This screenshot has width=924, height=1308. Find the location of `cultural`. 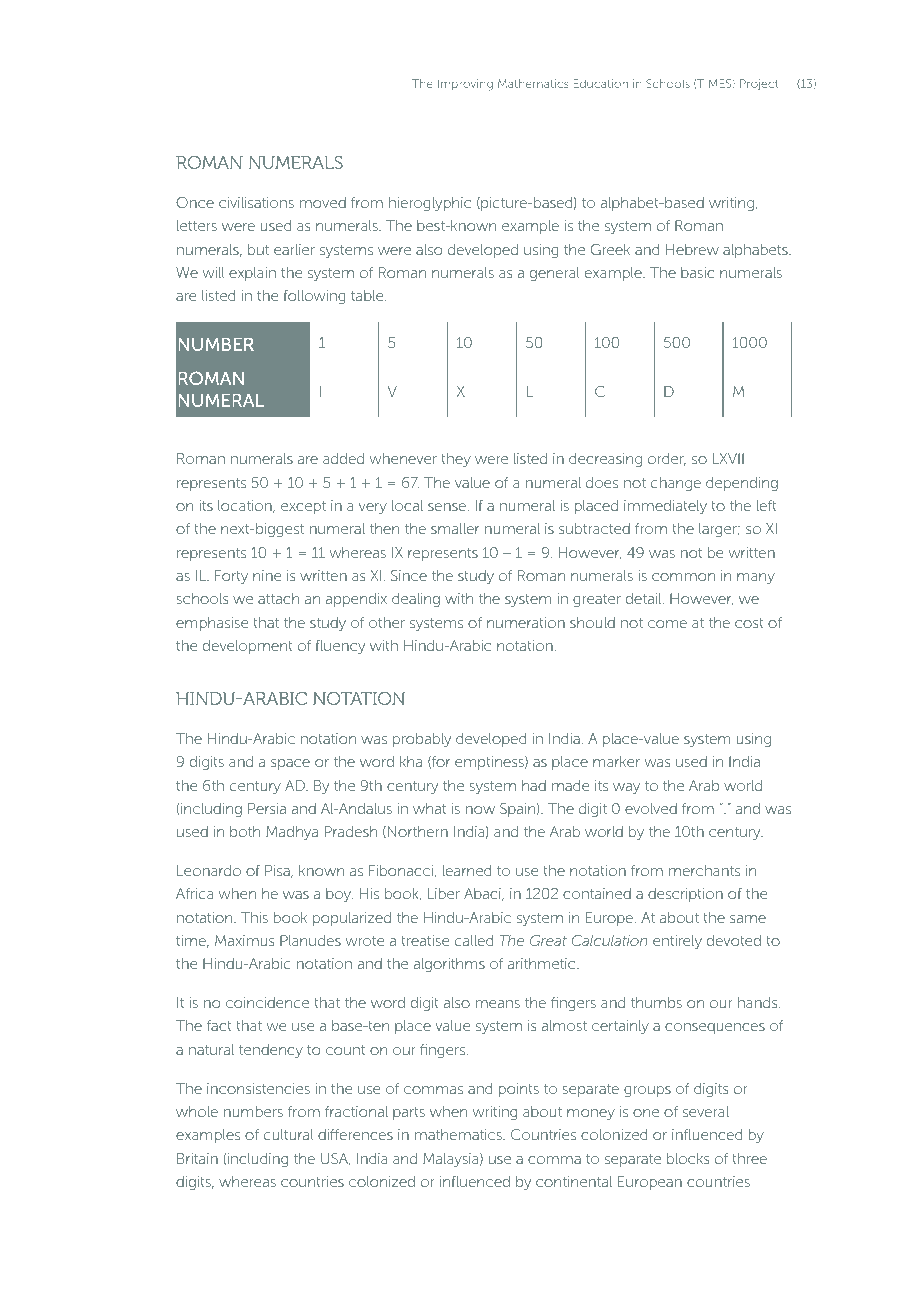

cultural is located at coordinates (288, 1134).
